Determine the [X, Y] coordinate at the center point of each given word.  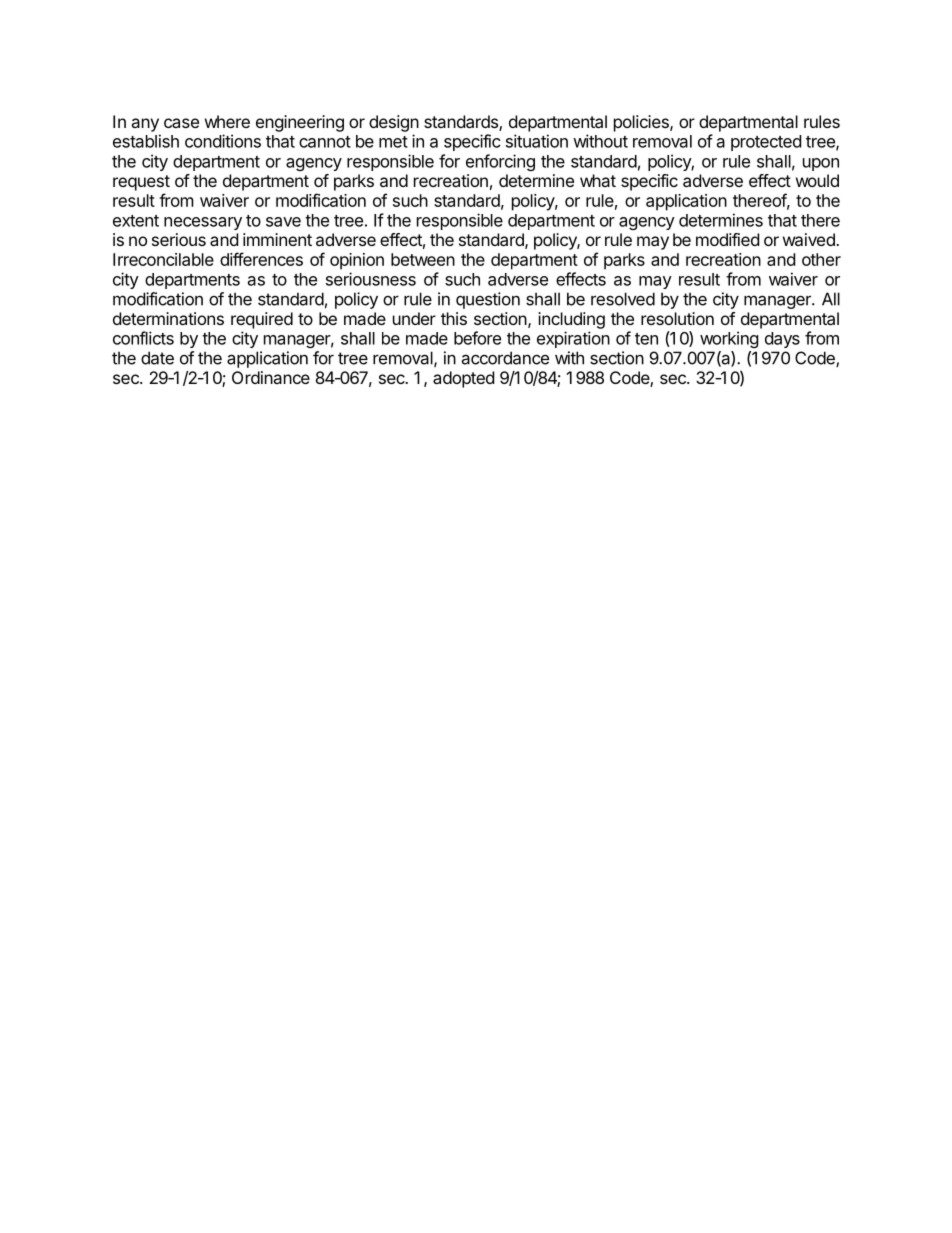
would [817, 180]
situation [537, 141]
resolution [677, 318]
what [598, 180]
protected [766, 143]
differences [261, 259]
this [454, 318]
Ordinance [271, 377]
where [227, 121]
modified [727, 239]
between [423, 259]
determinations [168, 318]
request [141, 183]
